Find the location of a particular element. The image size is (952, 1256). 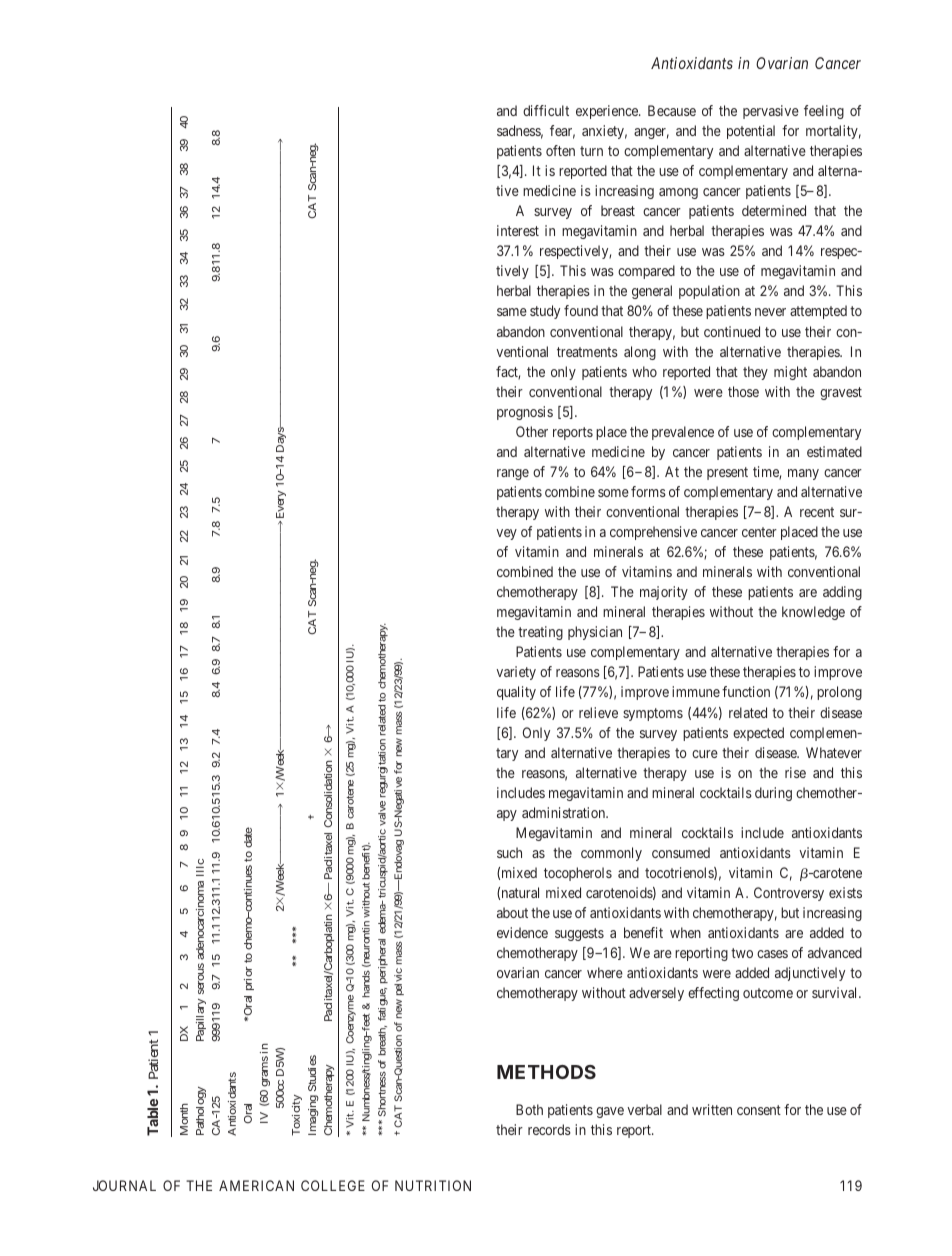

interest is located at coordinates (518, 230).
